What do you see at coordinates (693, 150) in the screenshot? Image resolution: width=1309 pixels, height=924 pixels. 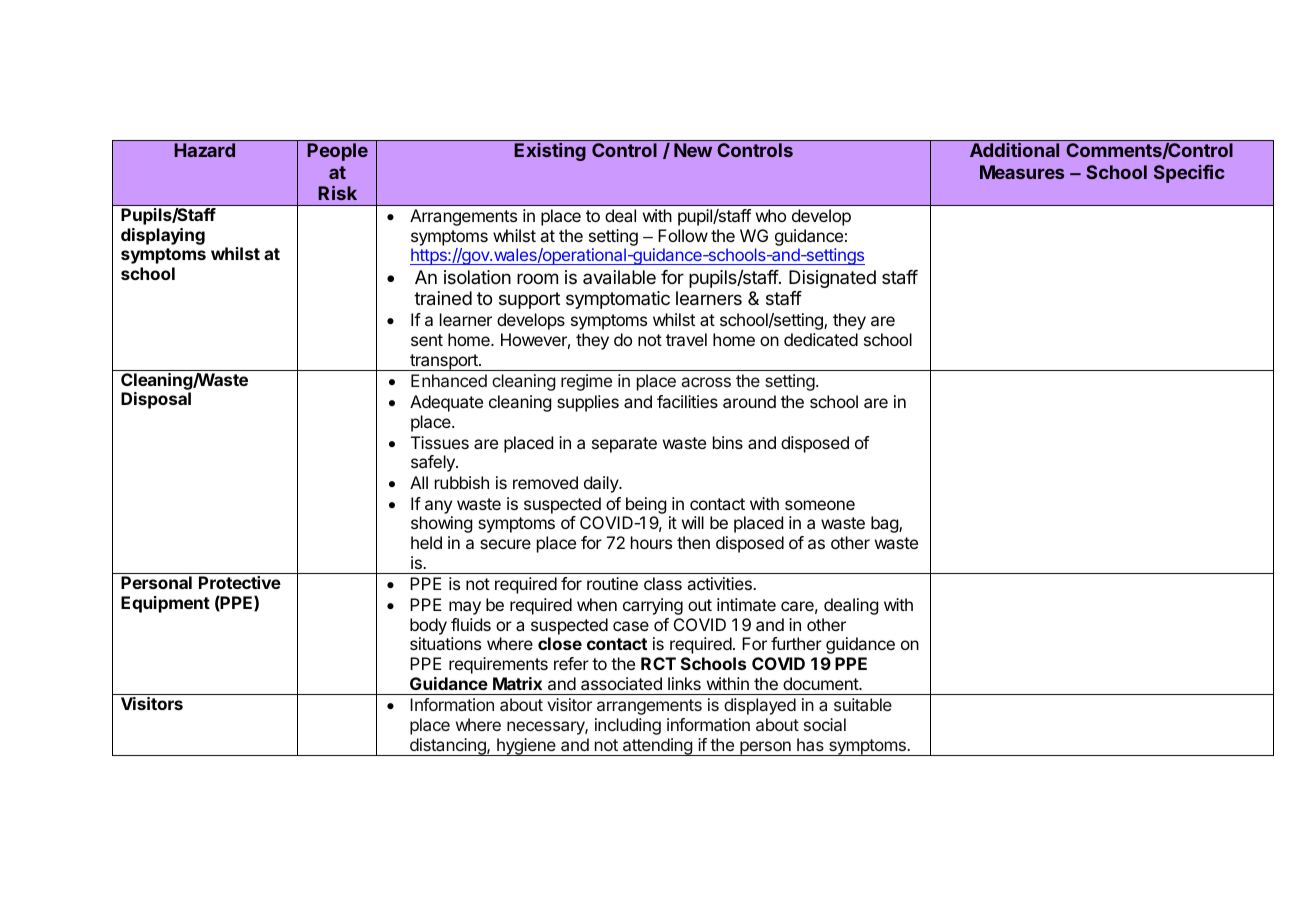 I see `New` at bounding box center [693, 150].
